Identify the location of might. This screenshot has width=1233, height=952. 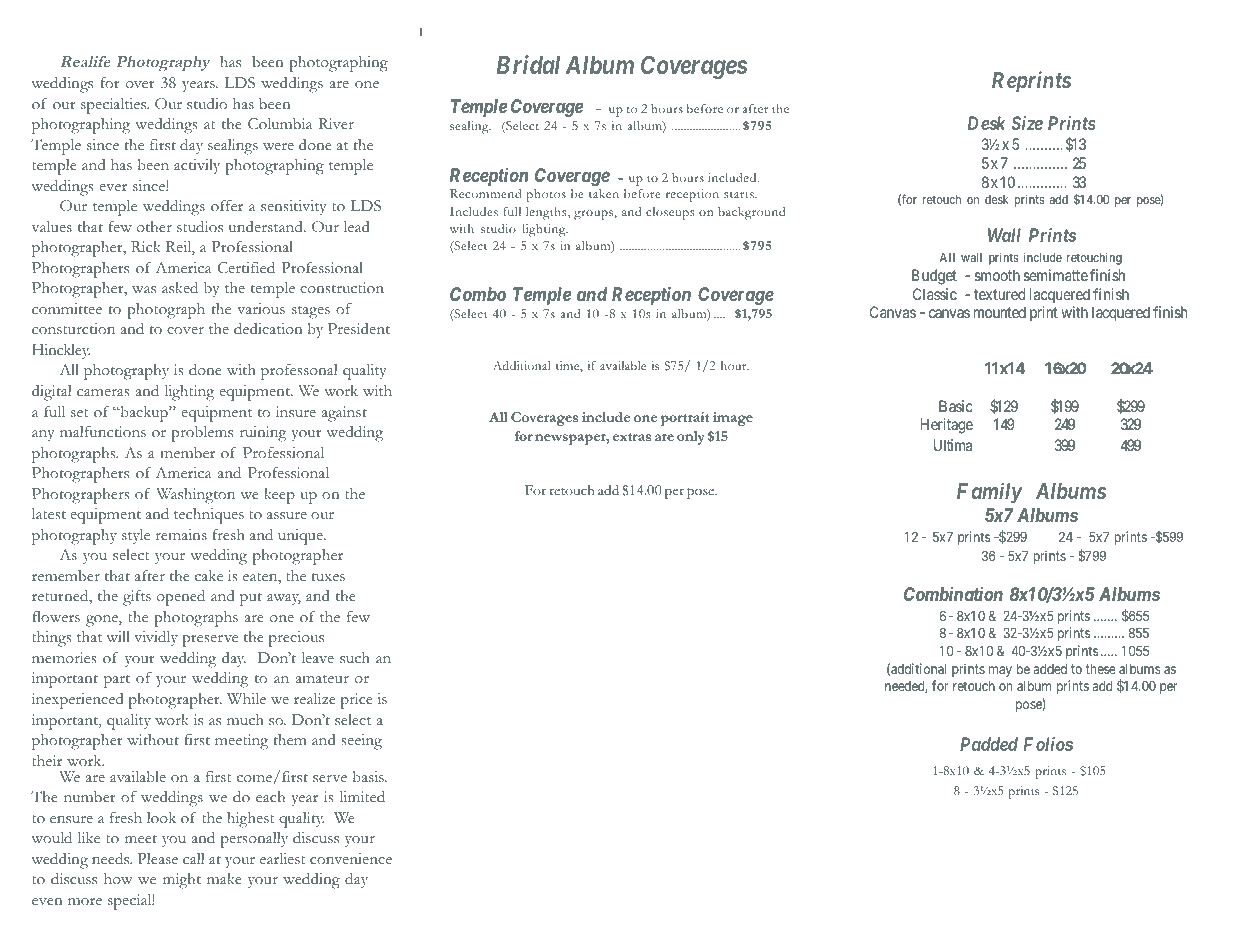
(182, 881).
